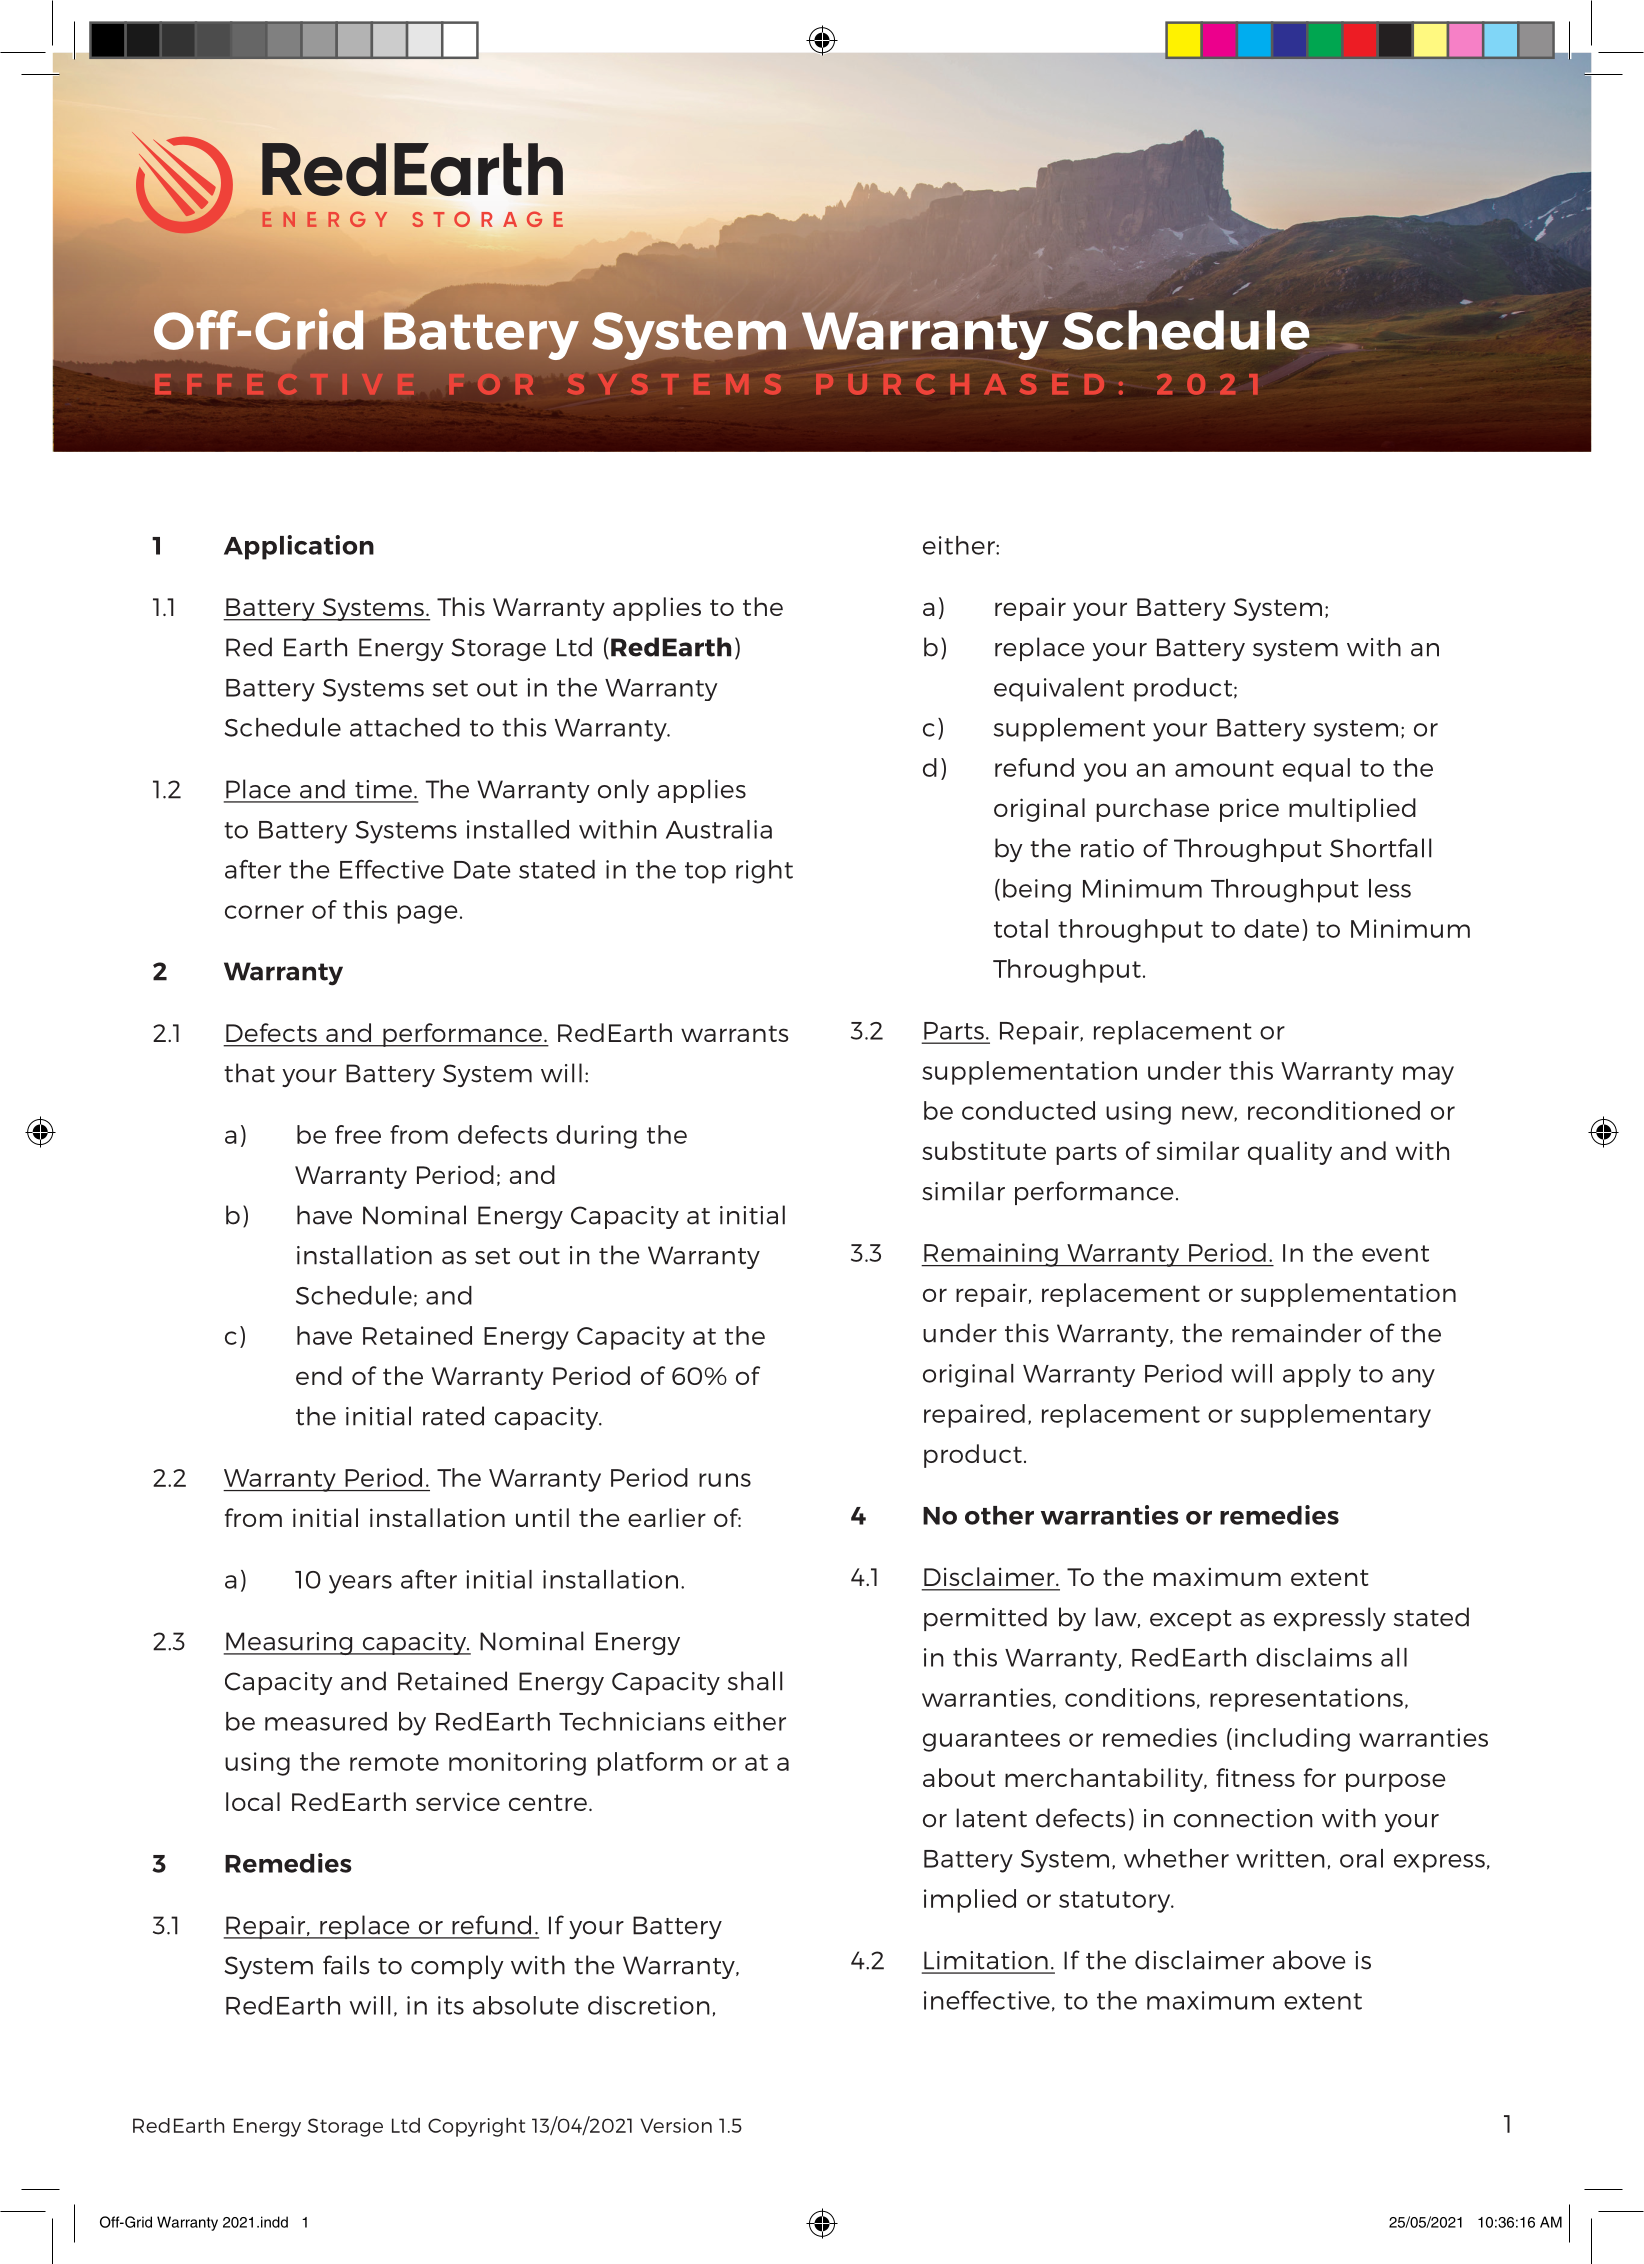 The height and width of the screenshot is (2264, 1644). Describe the element at coordinates (1297, 1333) in the screenshot. I see `remainder` at that location.
